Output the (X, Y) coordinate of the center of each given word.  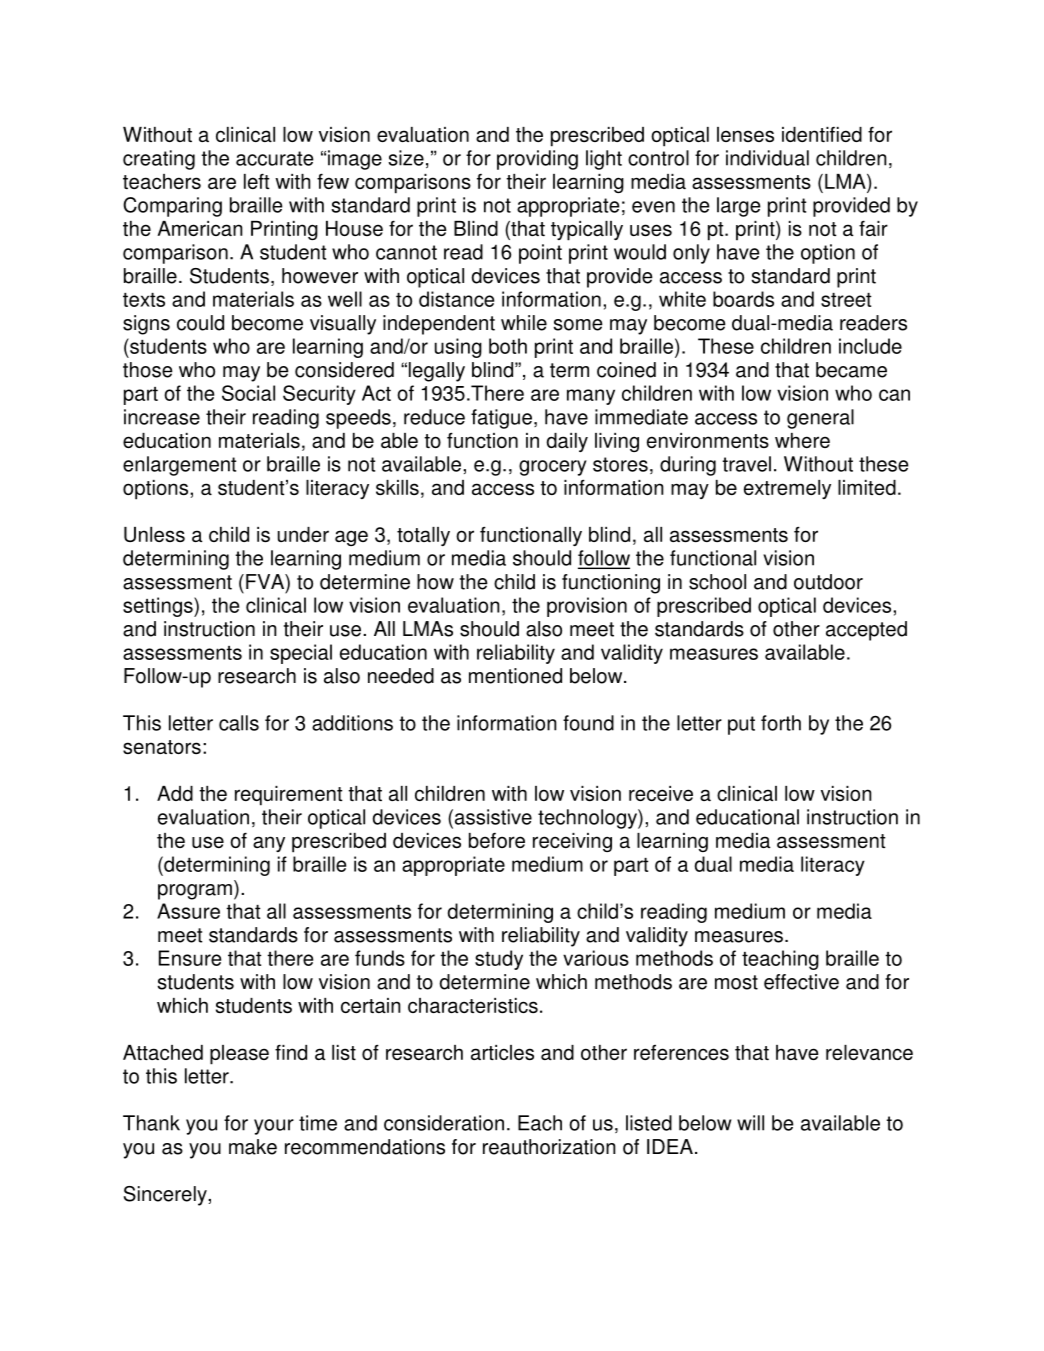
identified (822, 134)
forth (781, 723)
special (301, 654)
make (253, 1147)
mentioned (515, 676)
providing (537, 160)
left (256, 181)
